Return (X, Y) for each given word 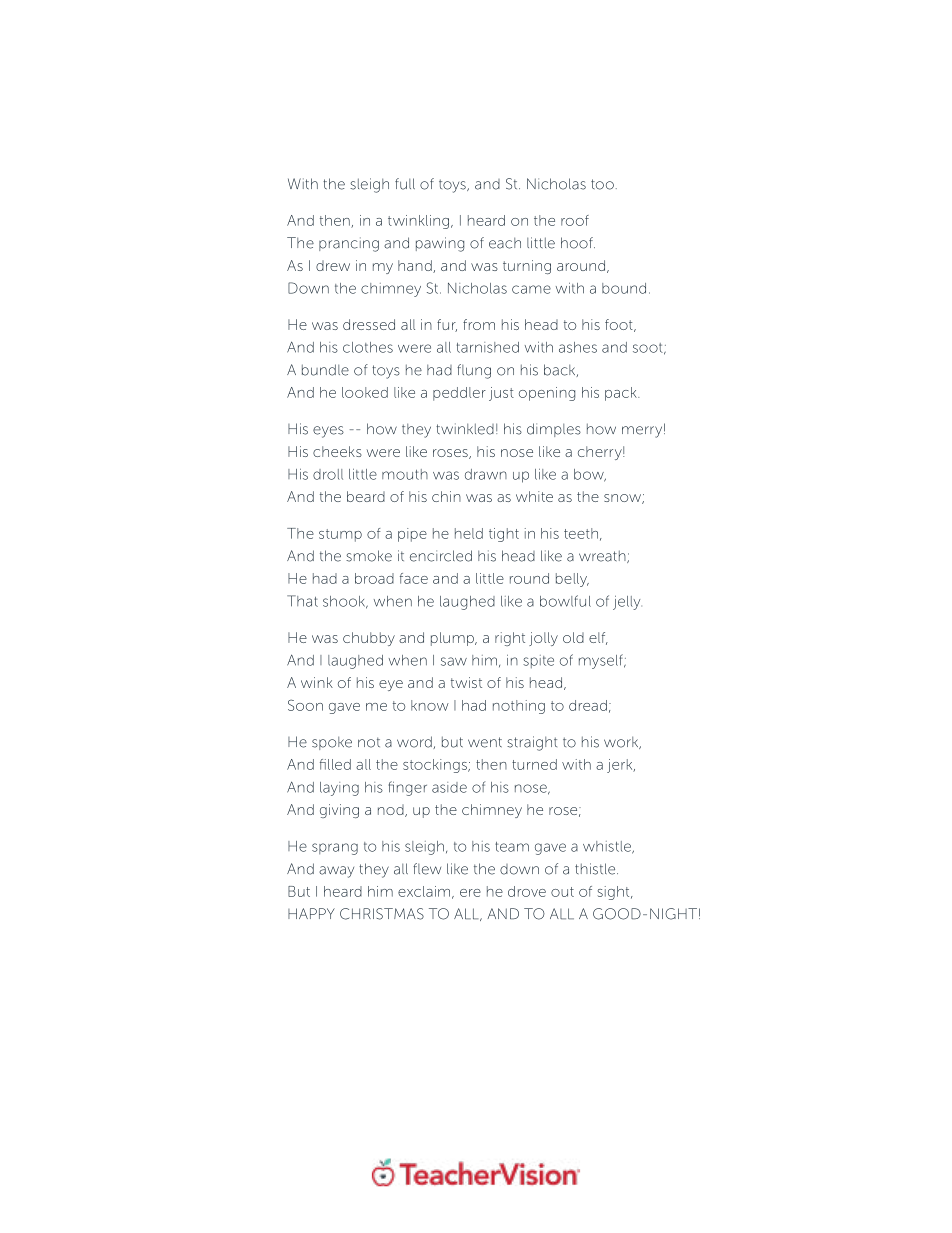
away (336, 872)
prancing (349, 244)
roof (575, 220)
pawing (440, 244)
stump (340, 535)
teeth (581, 533)
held (469, 533)
